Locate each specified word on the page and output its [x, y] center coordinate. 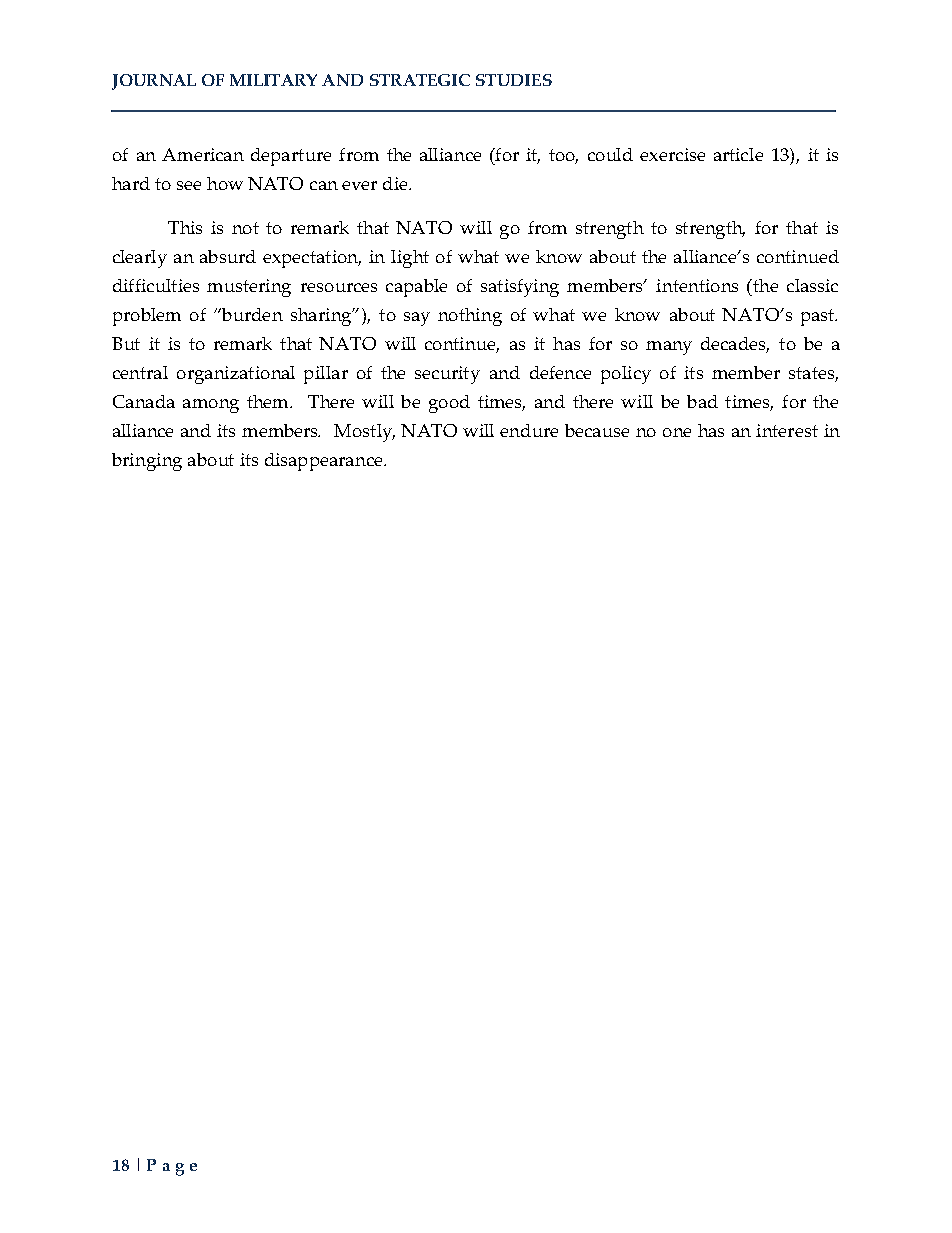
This [185, 227]
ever [359, 185]
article [738, 154]
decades [735, 345]
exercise [672, 154]
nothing [470, 317]
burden [251, 314]
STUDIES [514, 80]
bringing [147, 462]
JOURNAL [154, 82]
